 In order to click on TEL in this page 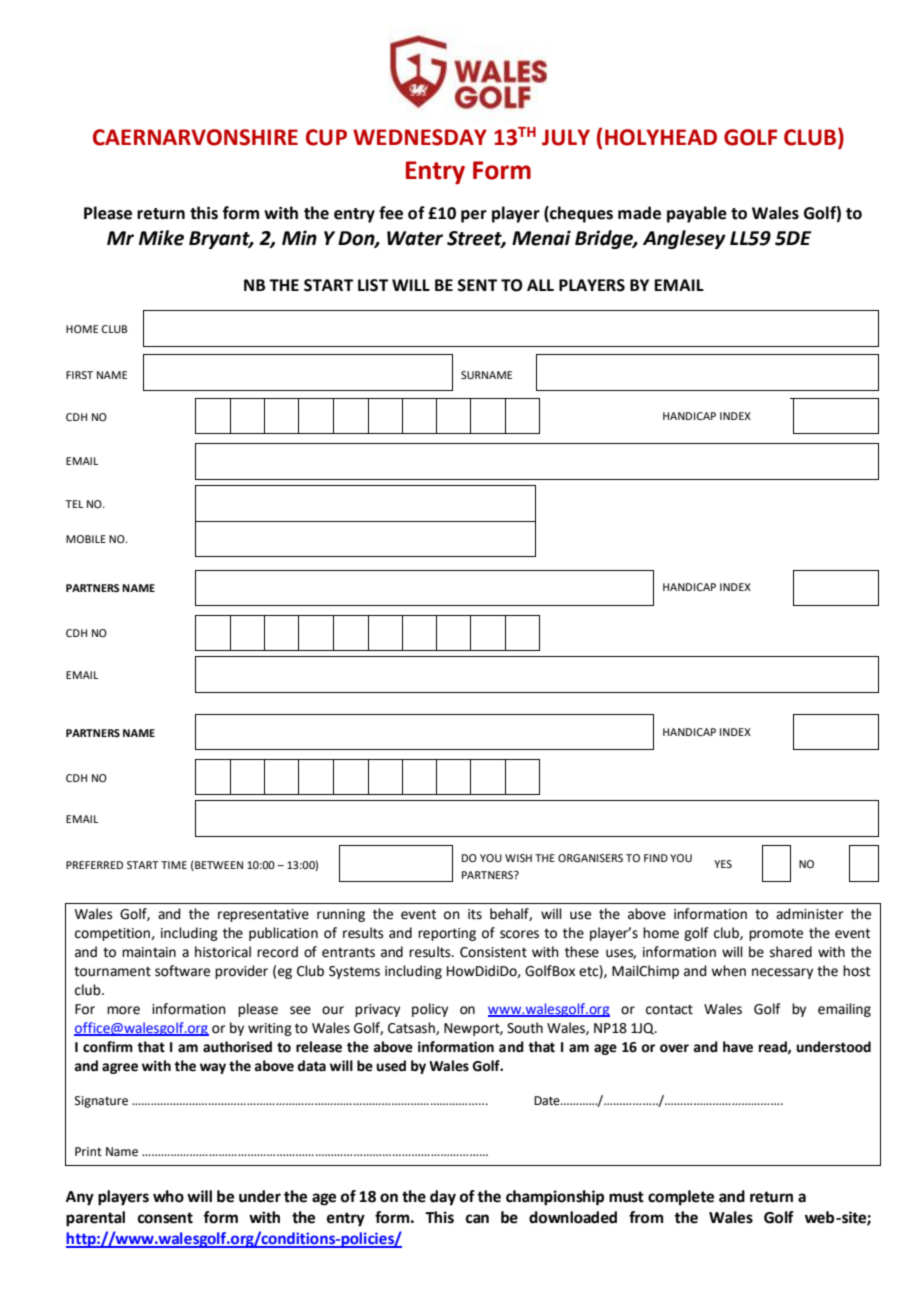, I will do `click(74, 504)`.
